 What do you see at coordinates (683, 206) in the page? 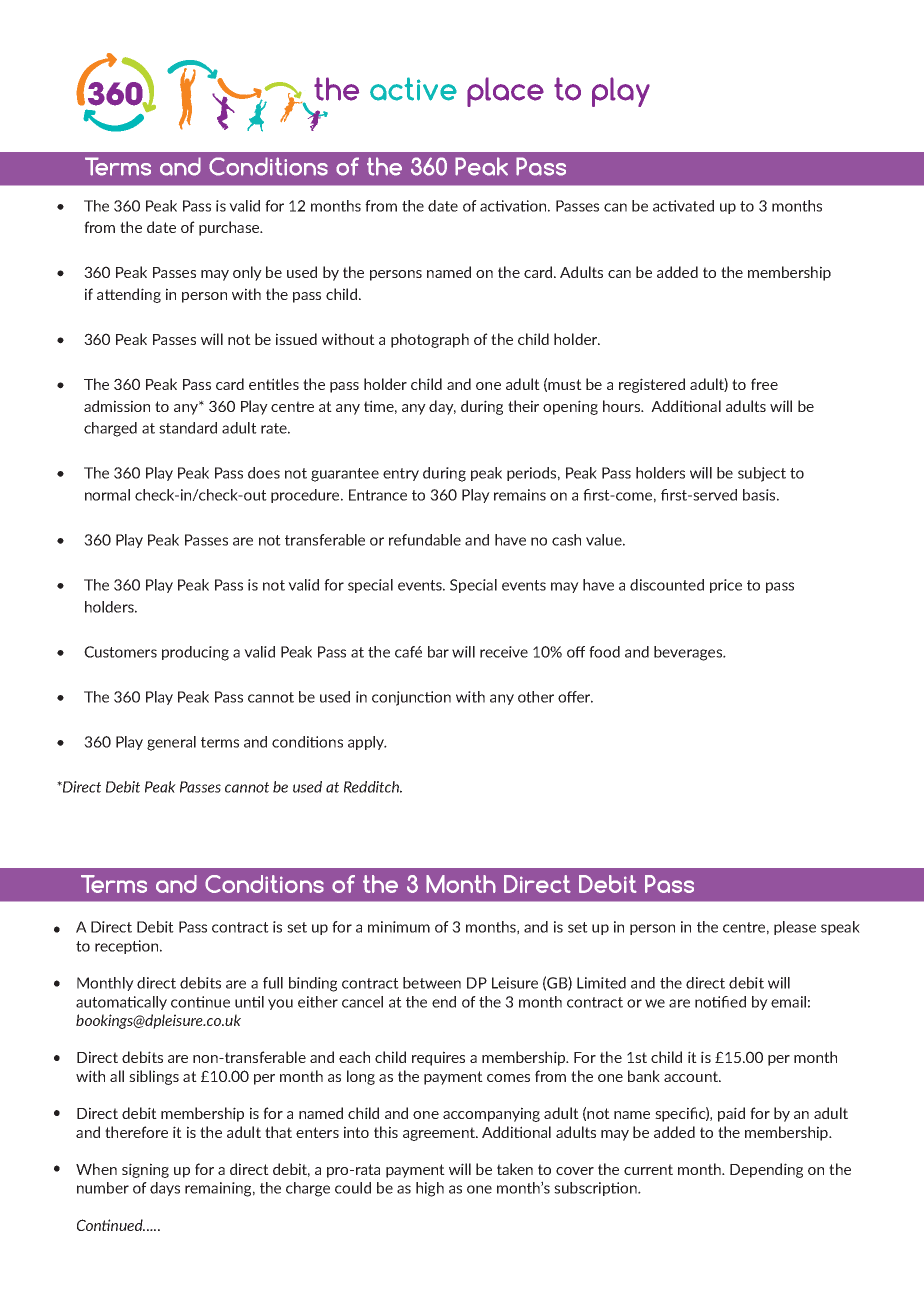
I see `activated` at bounding box center [683, 206].
